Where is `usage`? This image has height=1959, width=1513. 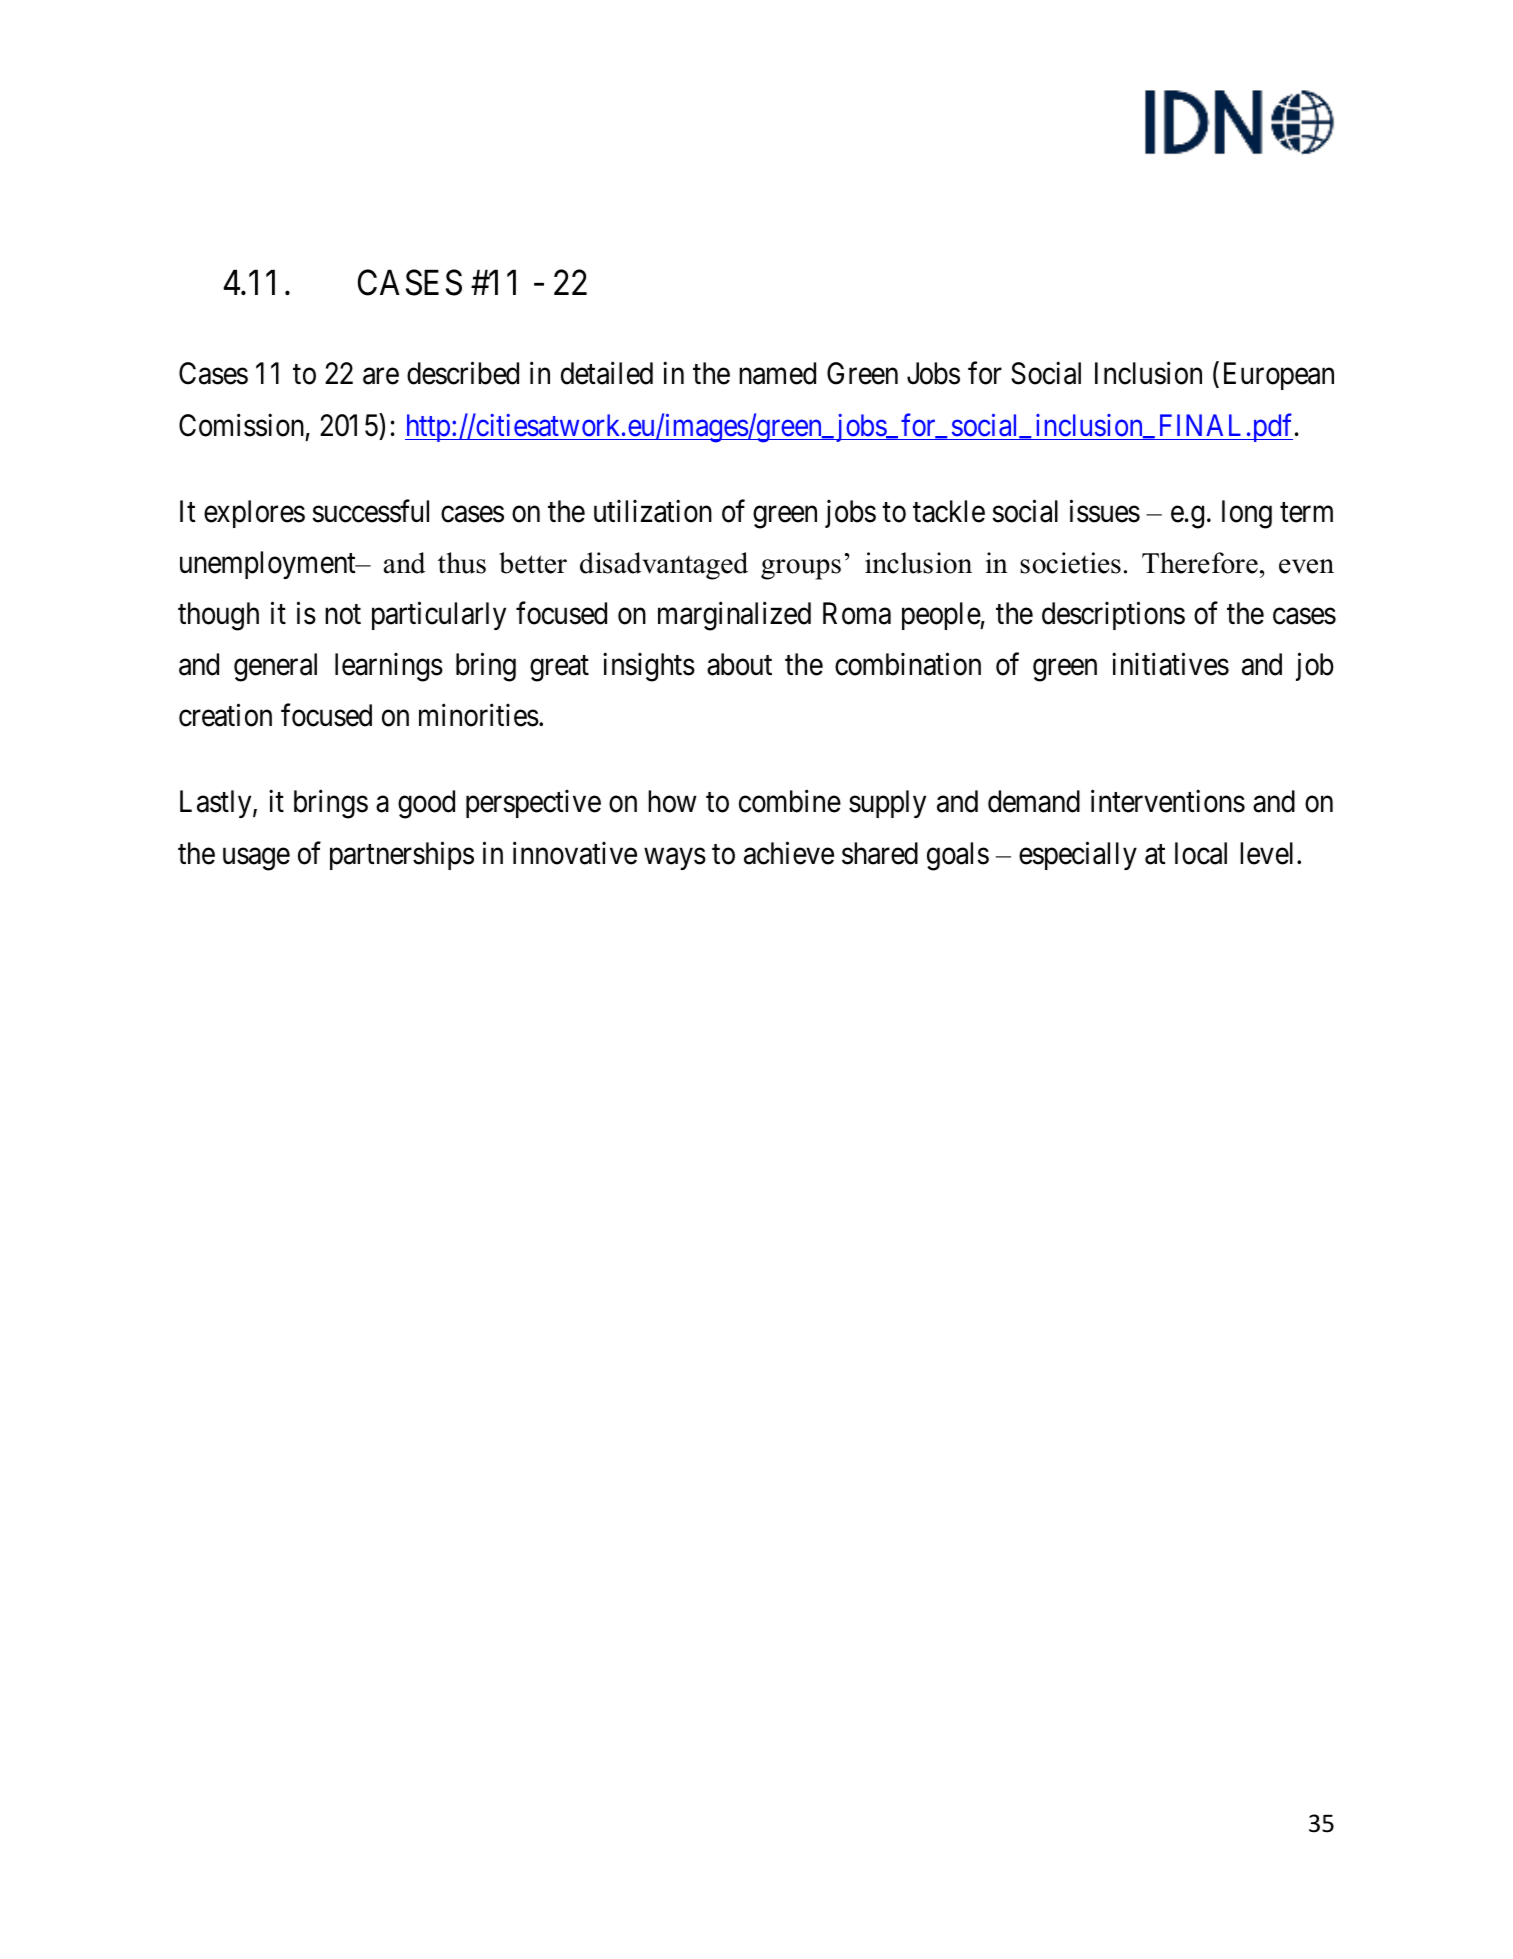
usage is located at coordinates (256, 859).
